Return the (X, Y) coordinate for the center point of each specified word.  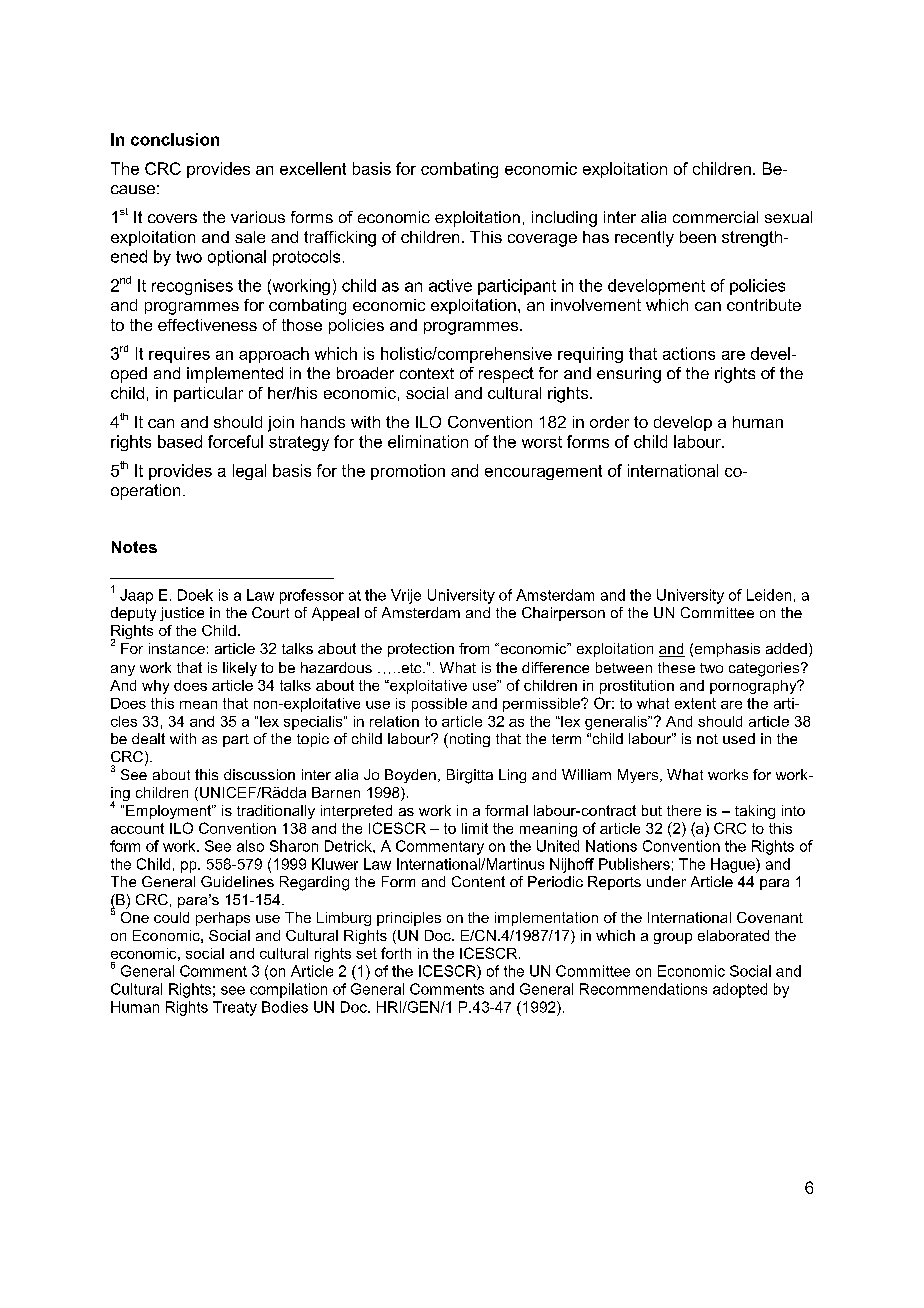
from (474, 648)
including (564, 219)
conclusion (175, 139)
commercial (715, 217)
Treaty (235, 1008)
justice (182, 614)
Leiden (769, 595)
